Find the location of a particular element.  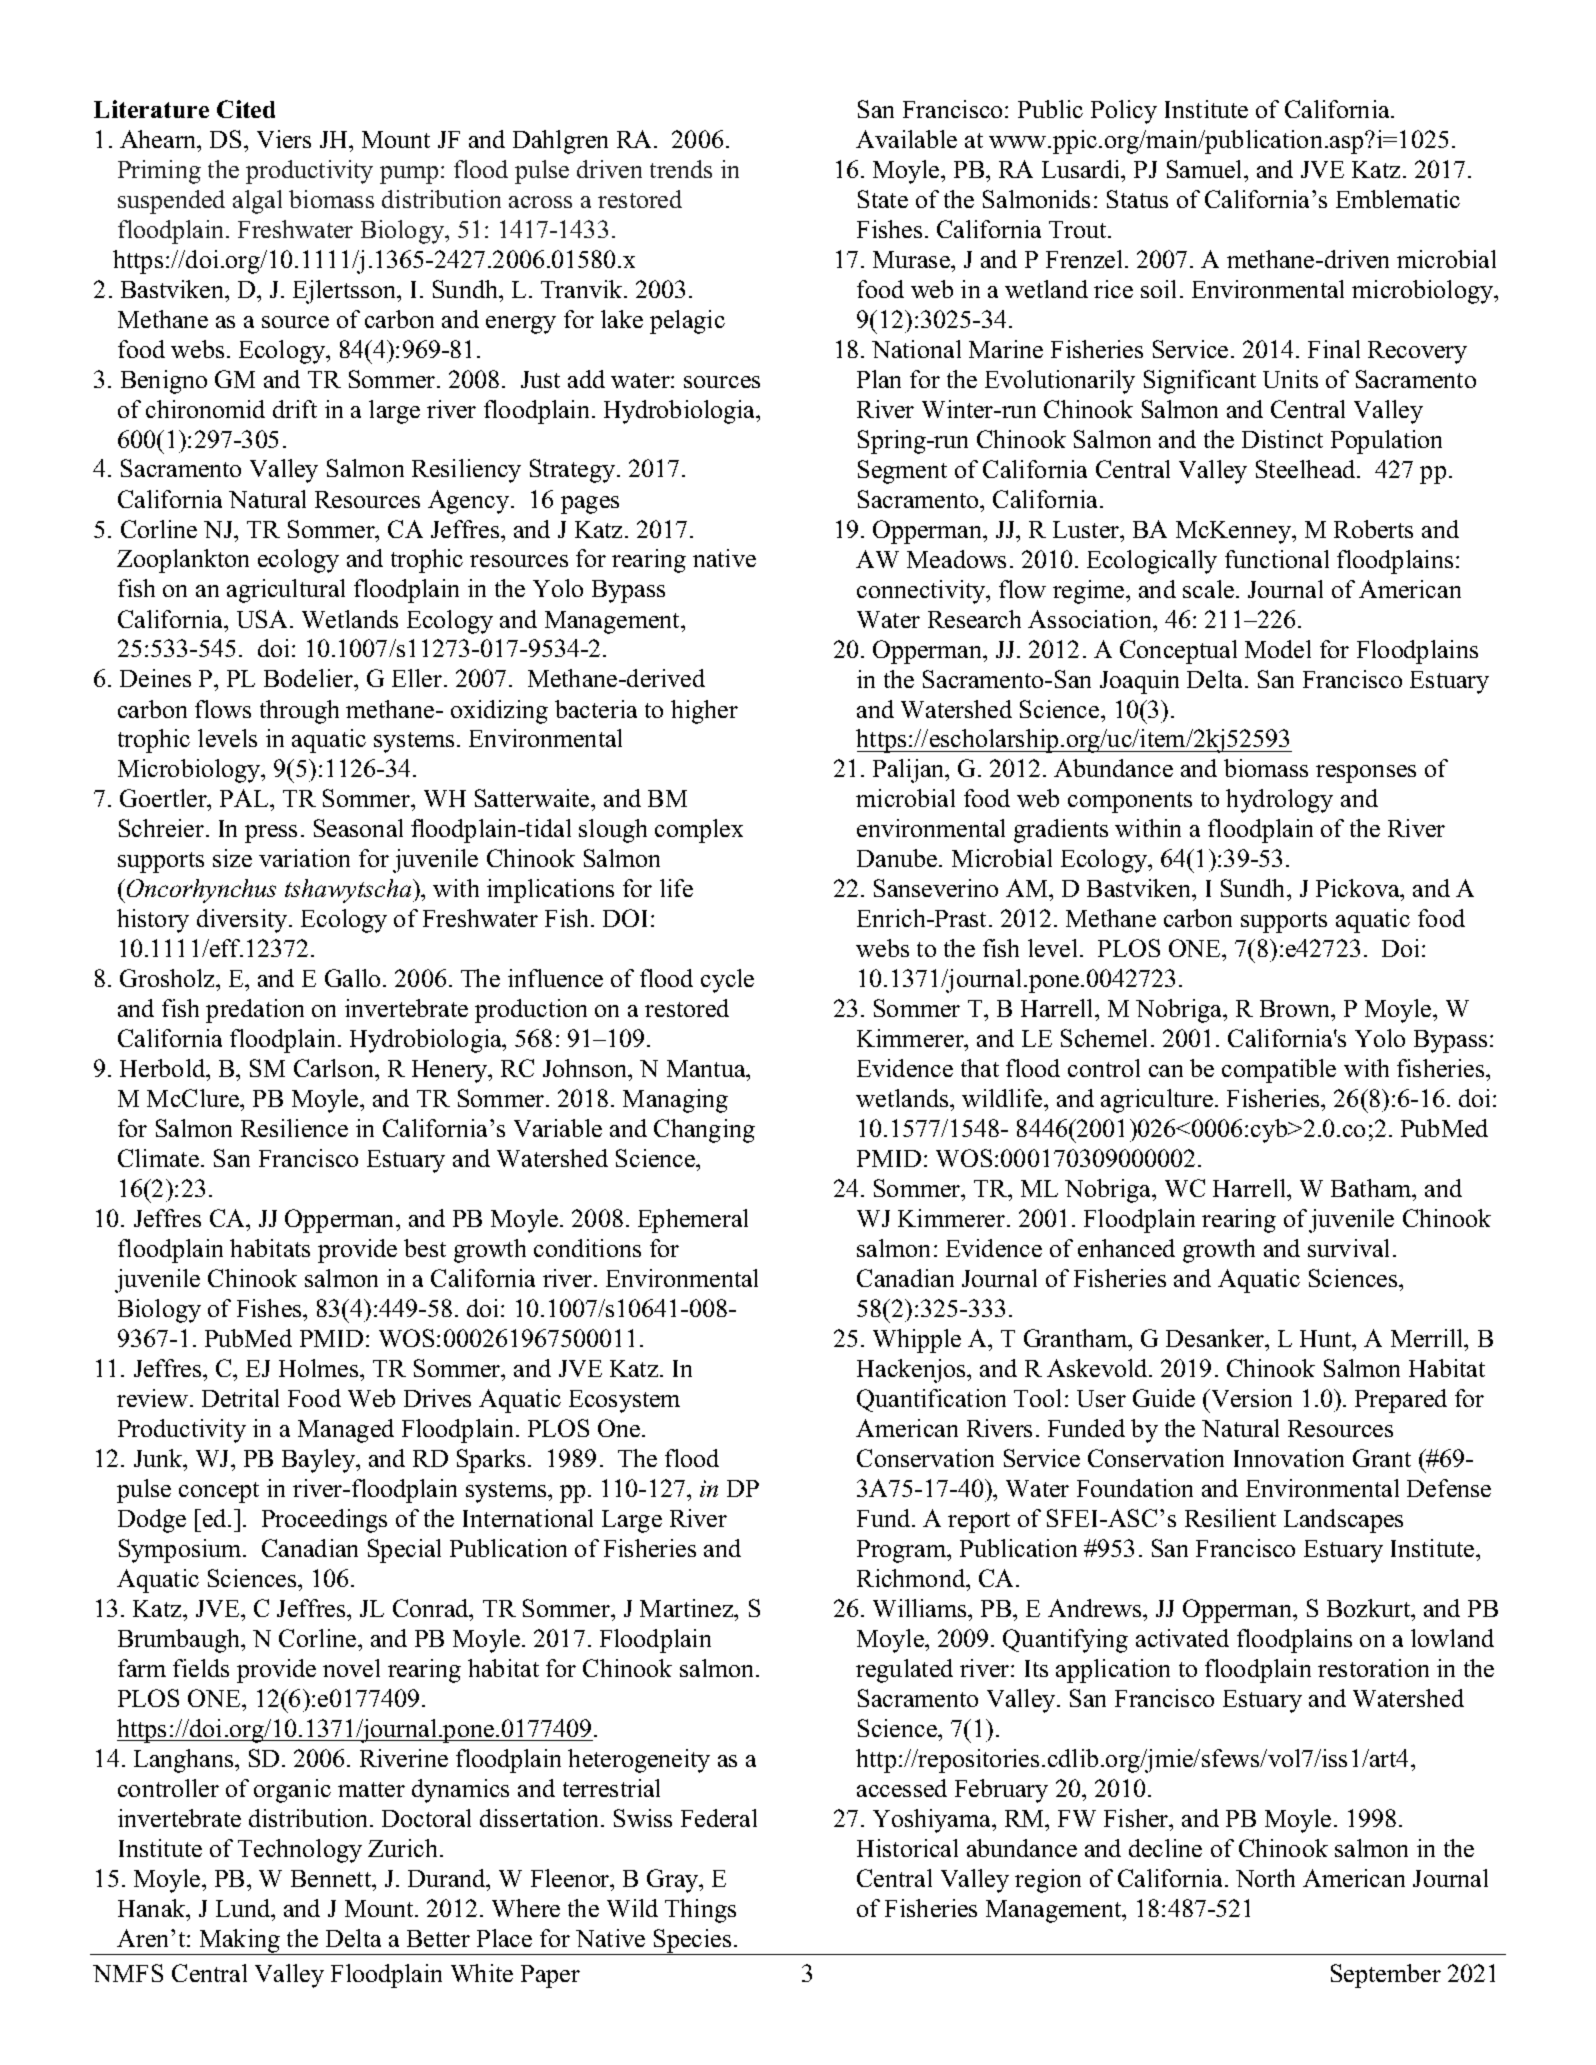

Carlson is located at coordinates (335, 1070).
